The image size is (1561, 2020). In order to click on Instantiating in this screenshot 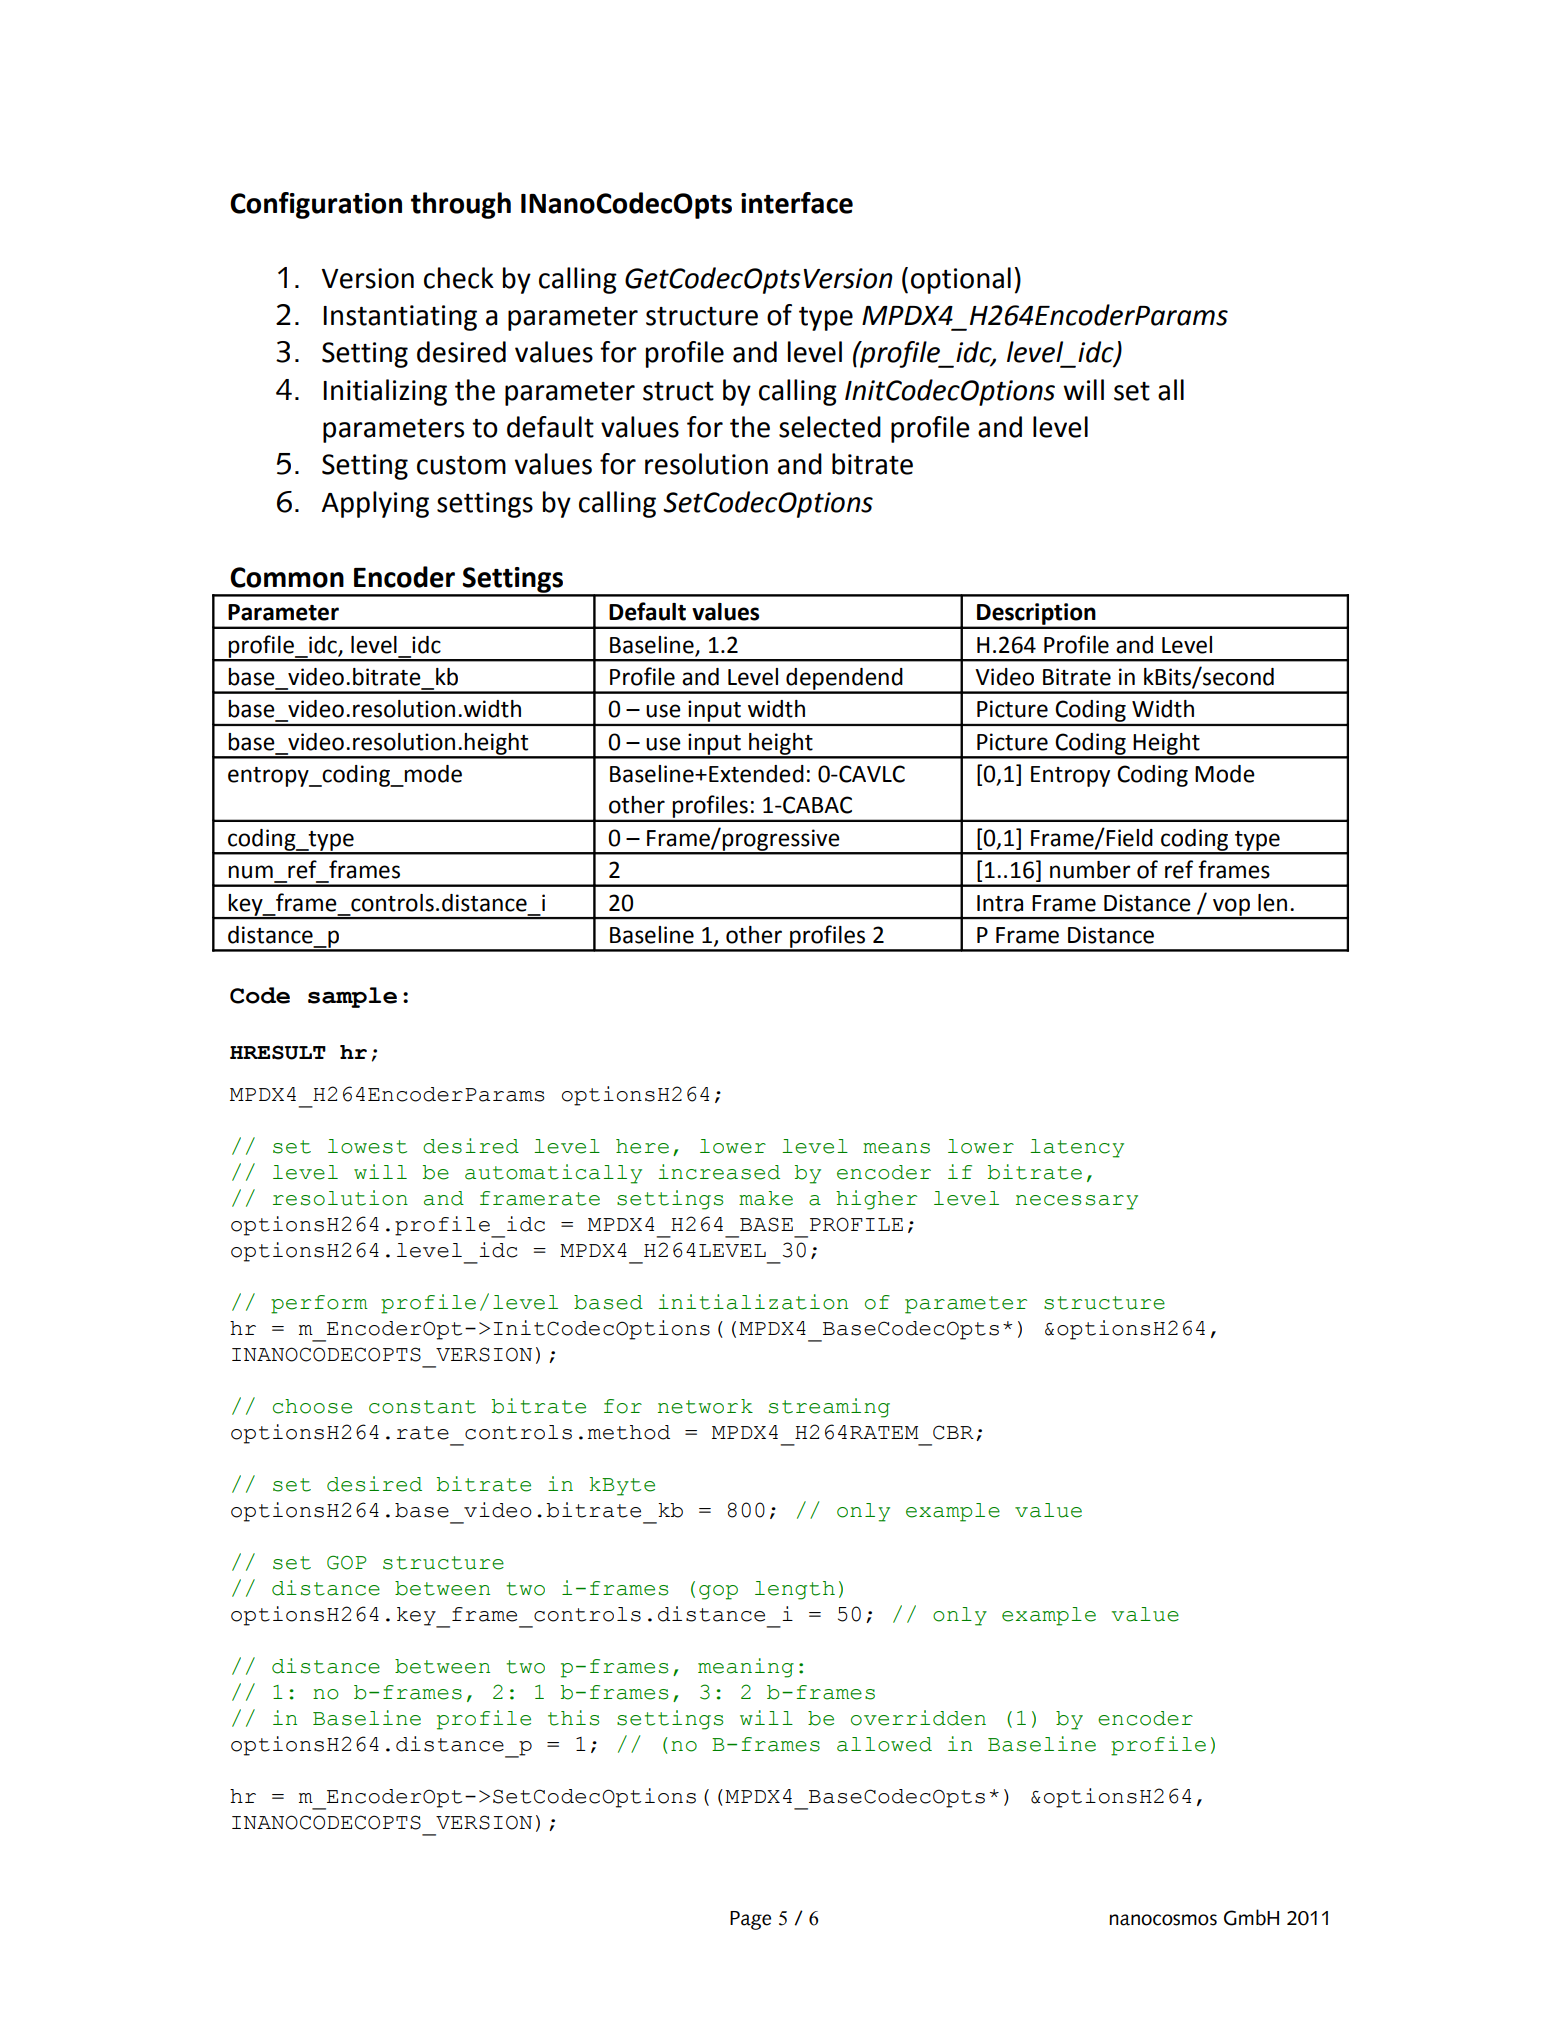, I will do `click(400, 318)`.
